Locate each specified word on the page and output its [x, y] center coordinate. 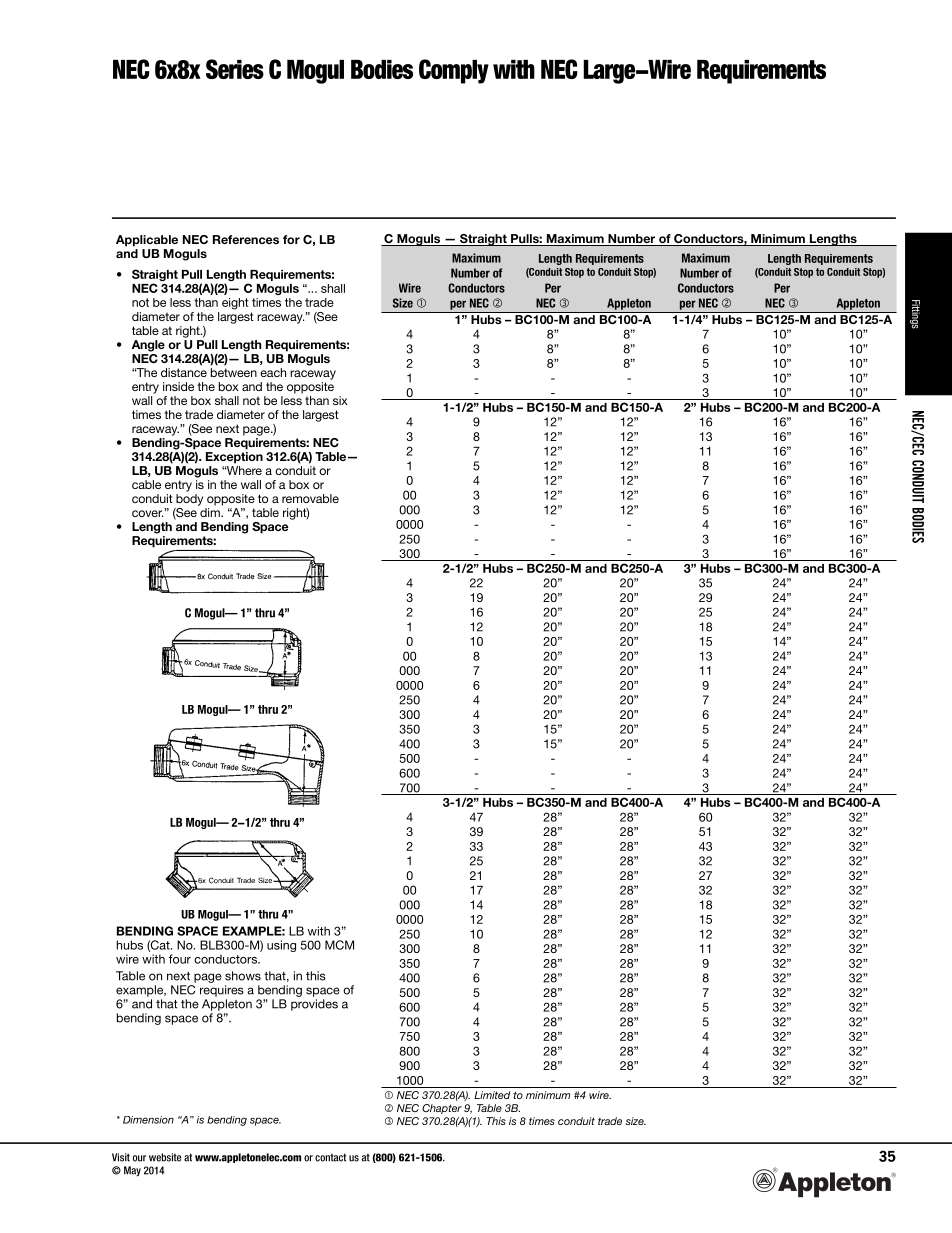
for [291, 239]
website [165, 1157]
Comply [454, 71]
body [189, 500]
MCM [339, 945]
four [180, 959]
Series [235, 69]
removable [310, 498]
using [281, 946]
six [340, 400]
